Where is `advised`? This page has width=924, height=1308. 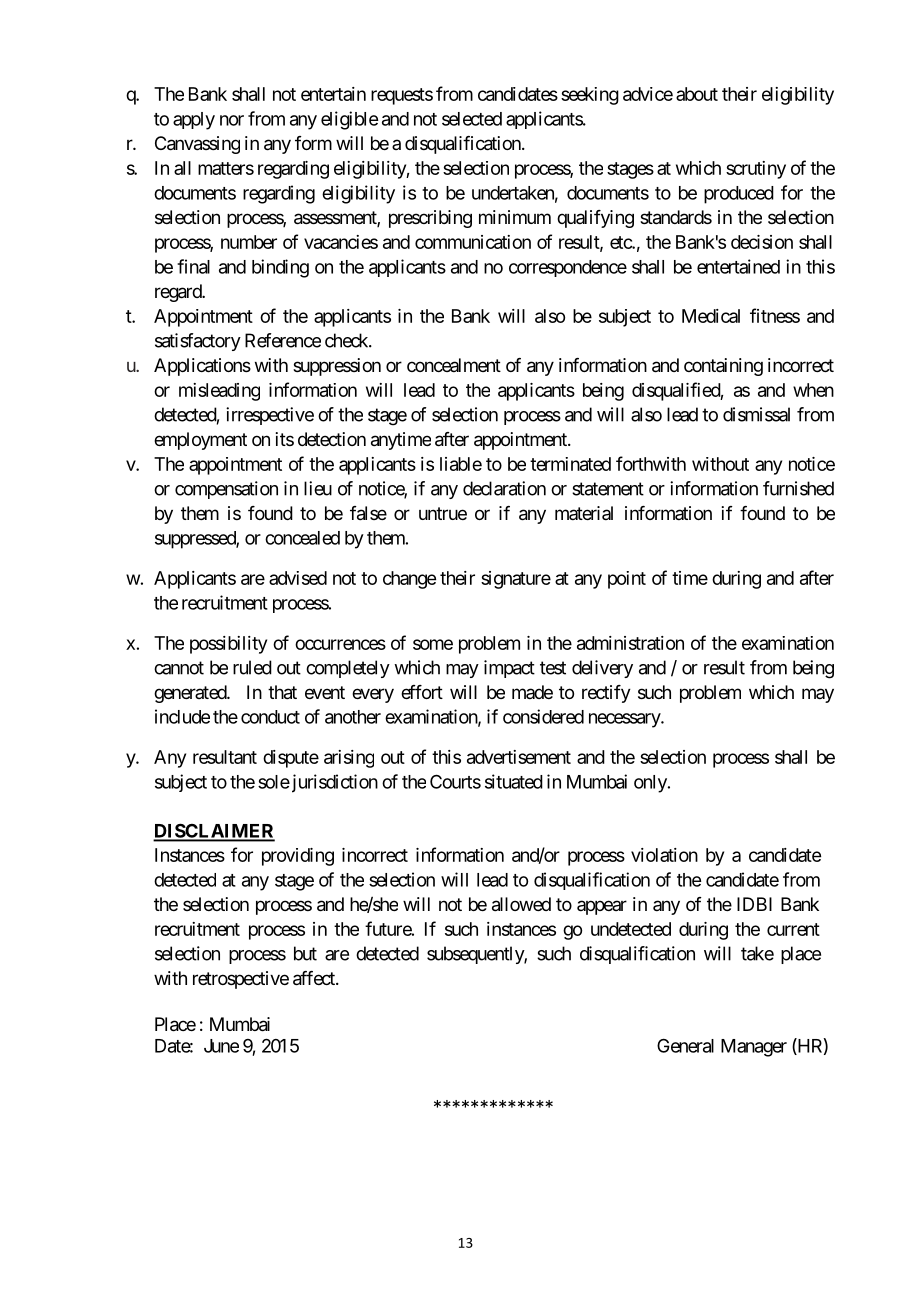 advised is located at coordinates (298, 578).
